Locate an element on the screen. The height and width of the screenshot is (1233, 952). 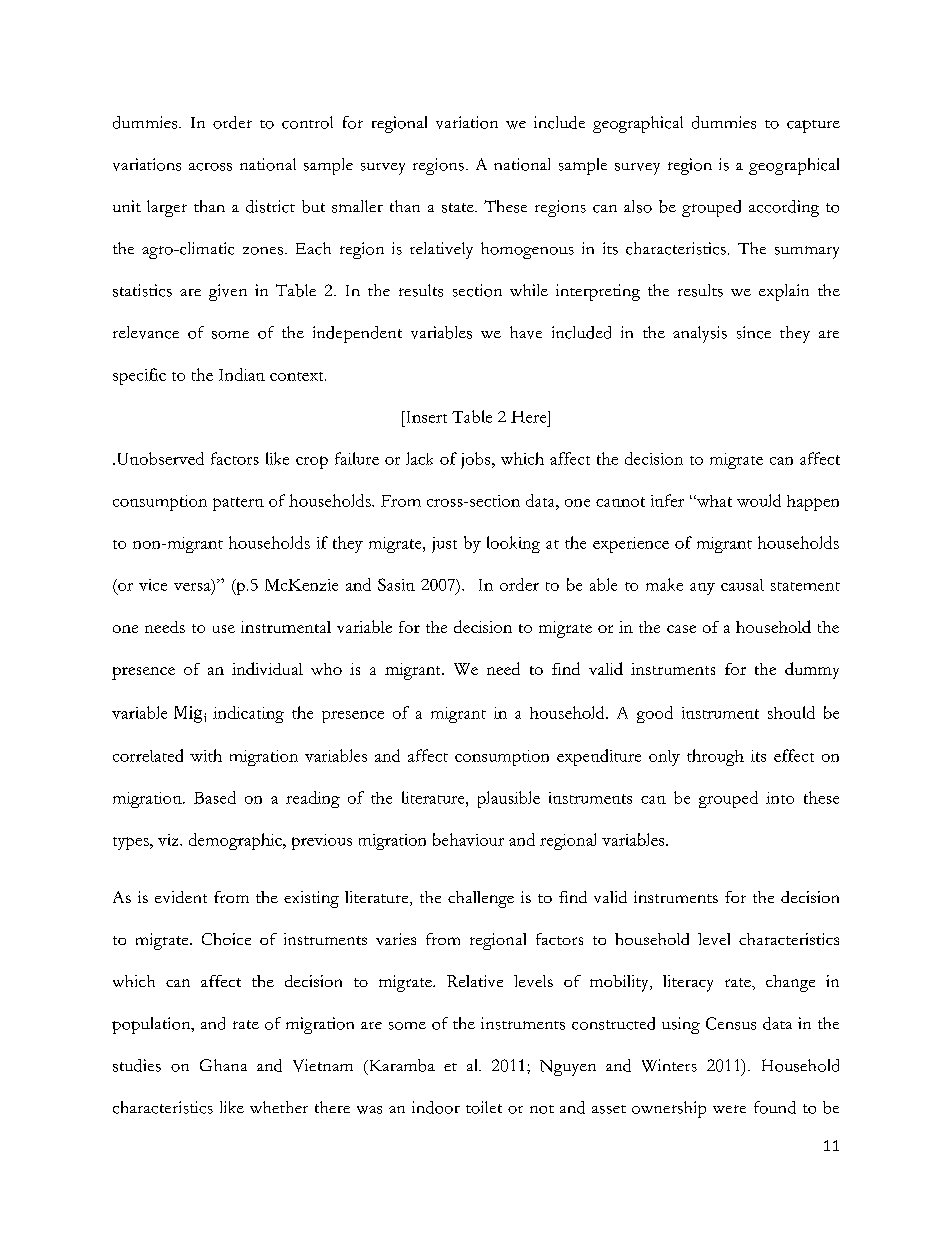
larger is located at coordinates (167, 208).
